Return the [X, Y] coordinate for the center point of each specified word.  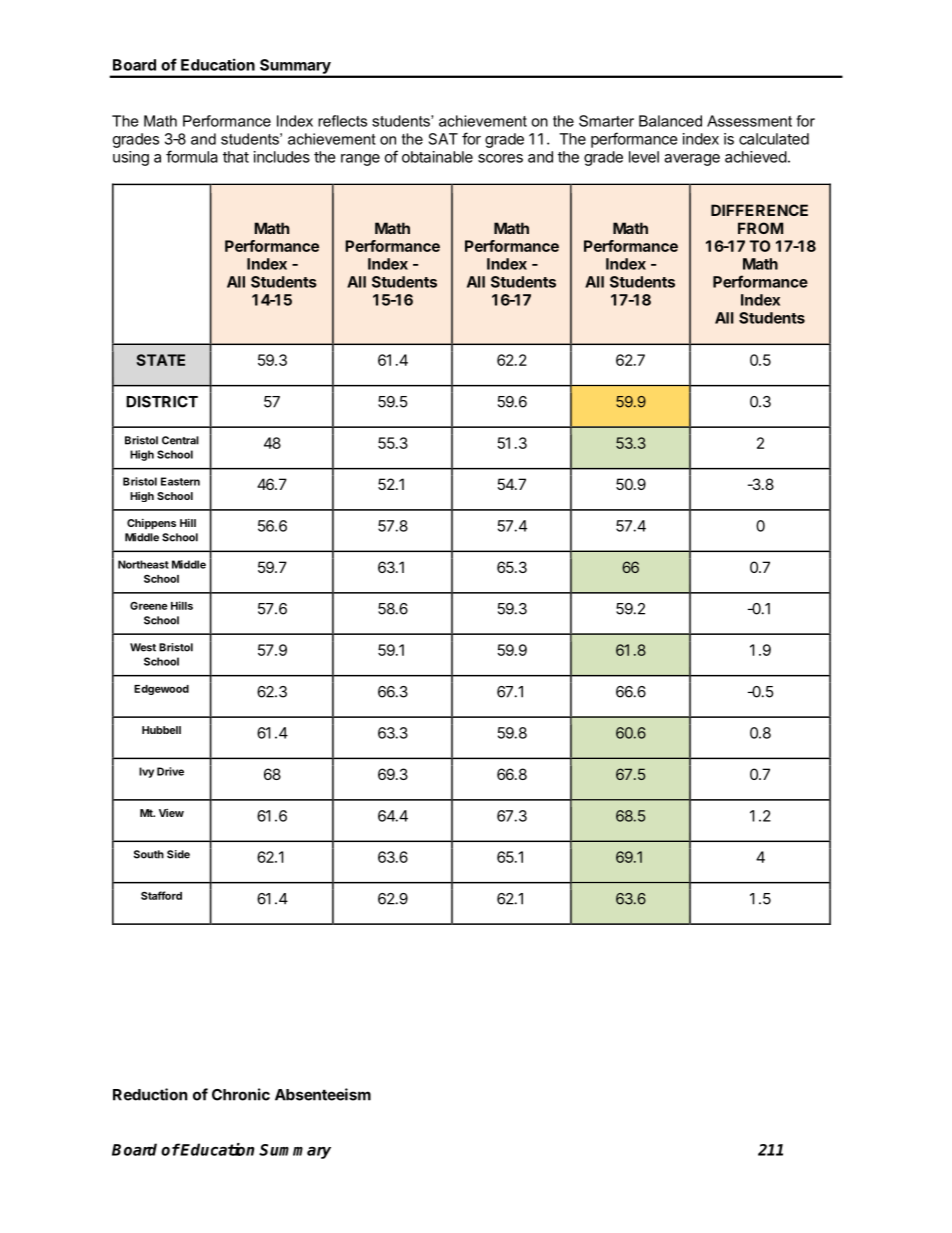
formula [192, 156]
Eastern [180, 481]
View [171, 813]
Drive [170, 771]
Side [178, 854]
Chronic [241, 1094]
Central [180, 440]
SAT [443, 139]
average [692, 160]
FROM [760, 228]
